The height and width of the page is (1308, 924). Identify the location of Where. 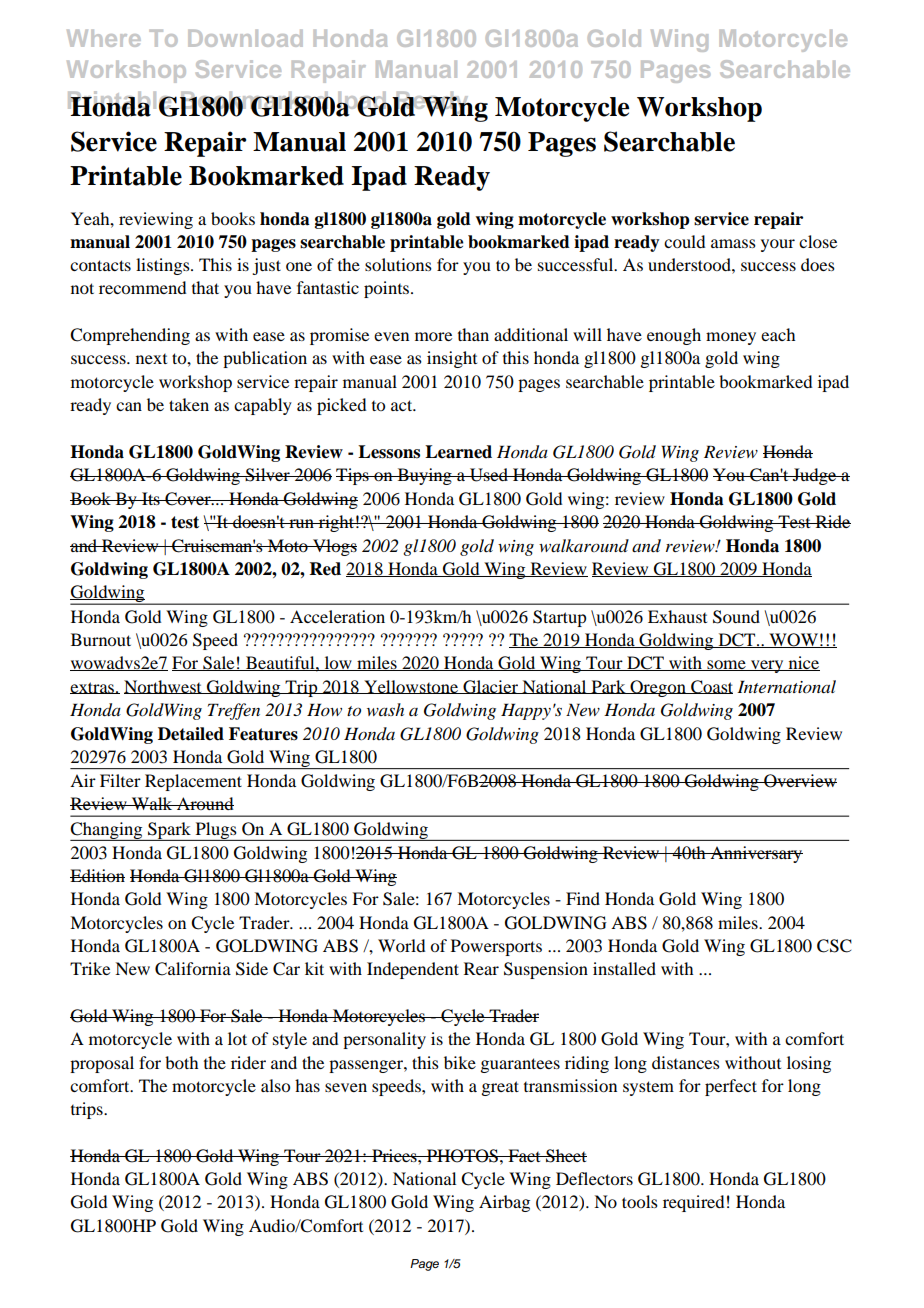
(104, 38).
